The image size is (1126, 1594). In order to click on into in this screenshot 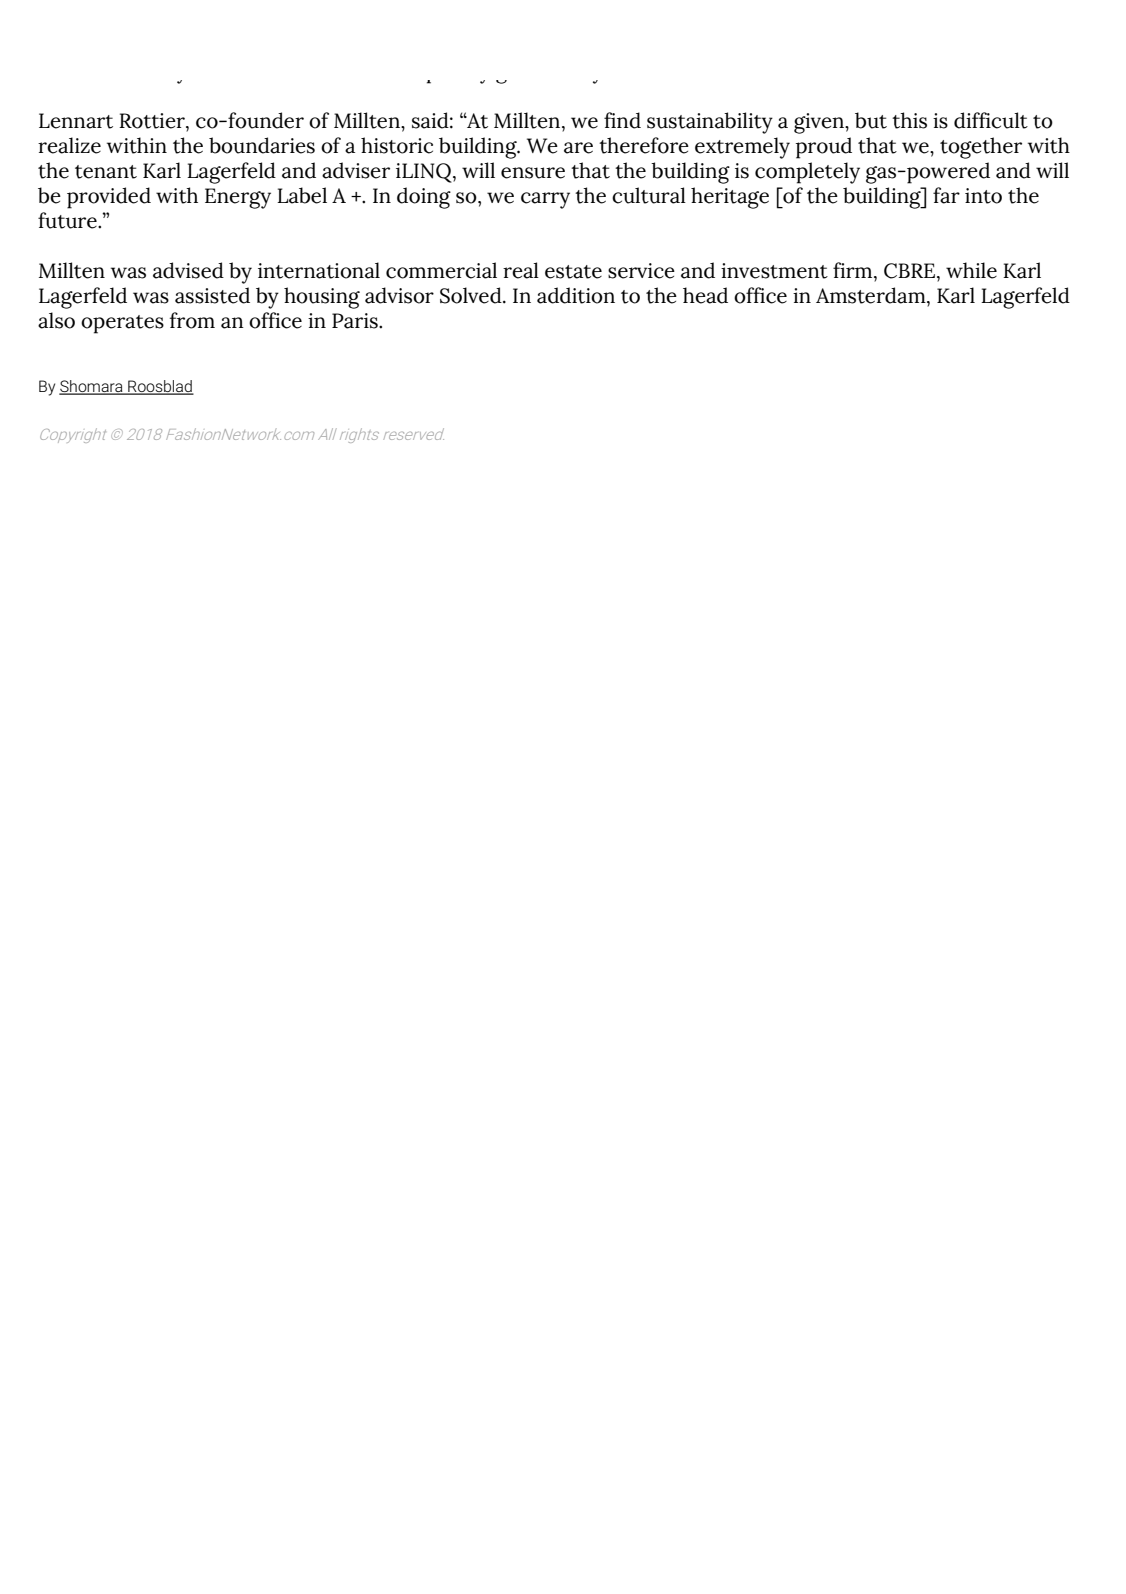, I will do `click(983, 196)`.
